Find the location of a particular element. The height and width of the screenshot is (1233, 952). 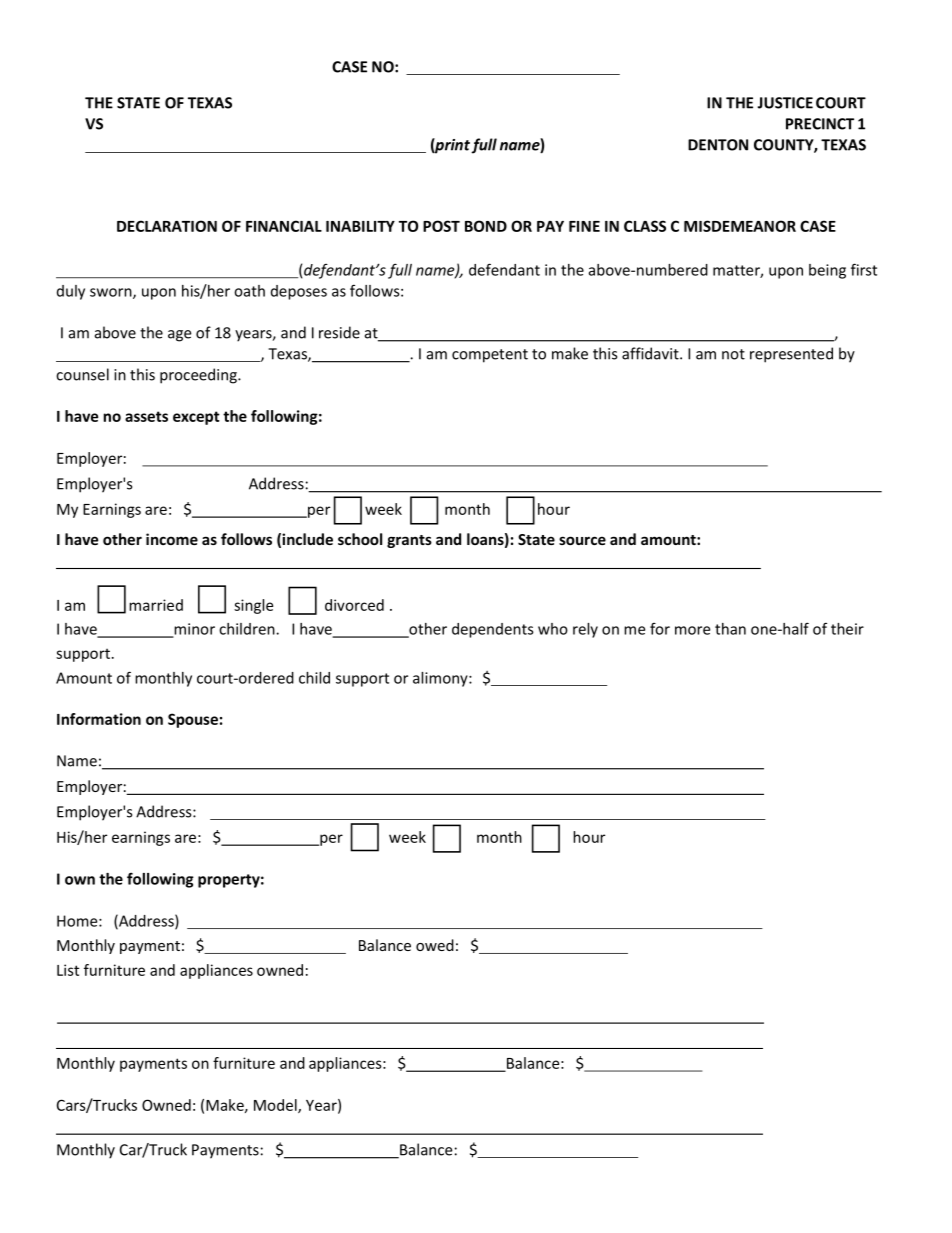

their is located at coordinates (847, 629).
